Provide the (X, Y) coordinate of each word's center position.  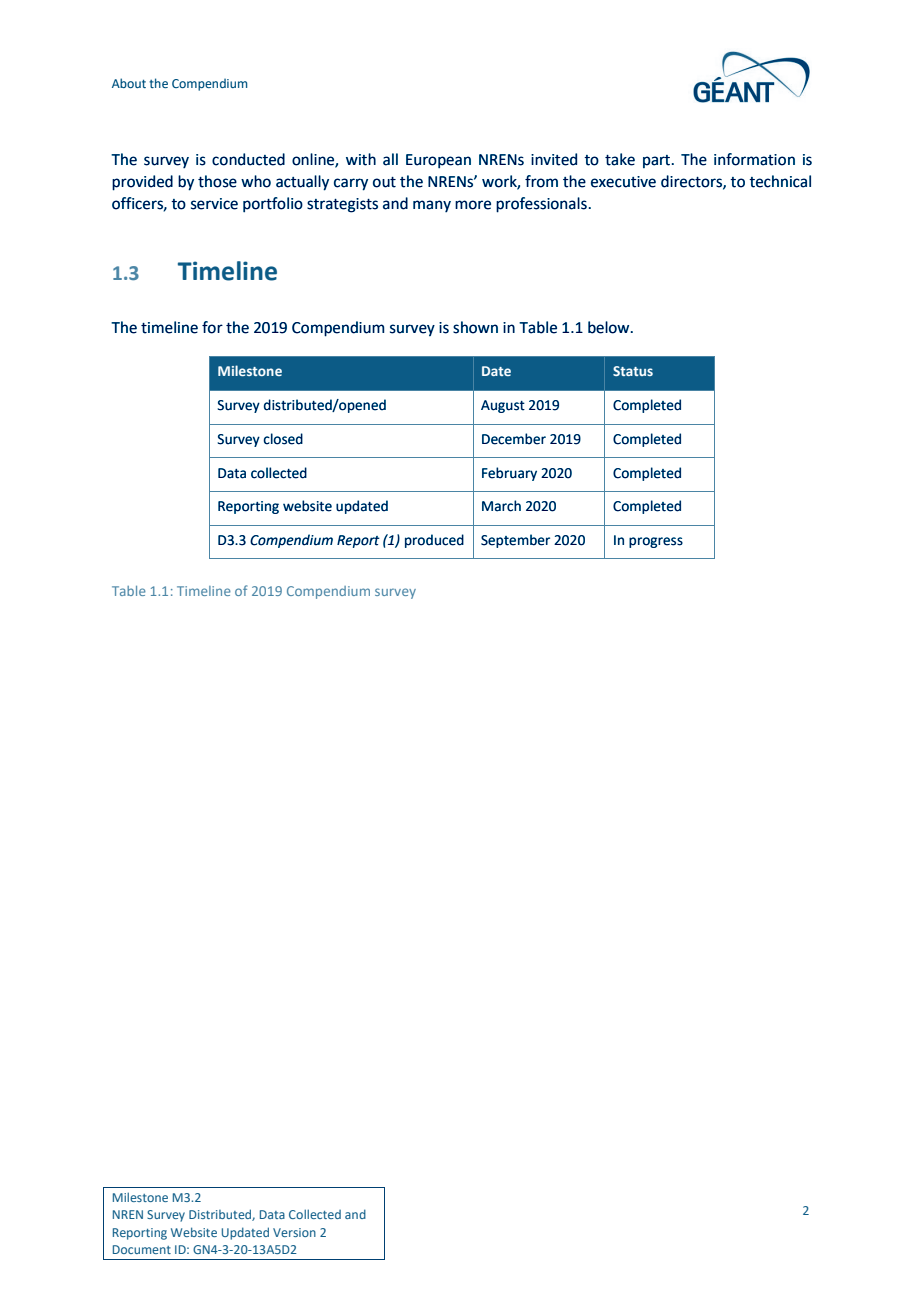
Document (142, 1249)
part (658, 161)
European (438, 161)
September (515, 541)
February (509, 474)
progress (656, 542)
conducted (248, 159)
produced (434, 541)
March (501, 506)
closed (283, 439)
